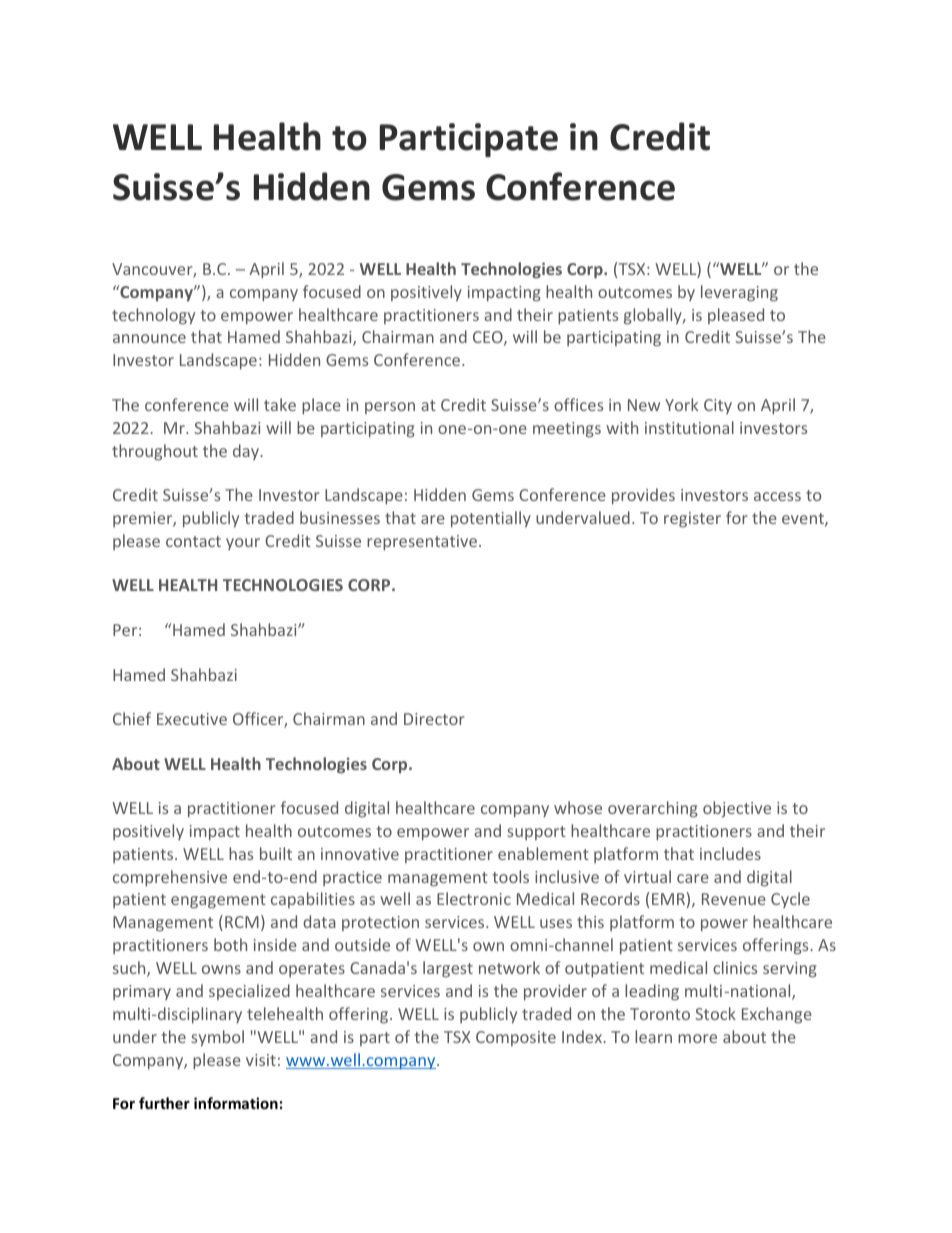 The height and width of the screenshot is (1233, 952). Describe the element at coordinates (536, 833) in the screenshot. I see `support` at that location.
